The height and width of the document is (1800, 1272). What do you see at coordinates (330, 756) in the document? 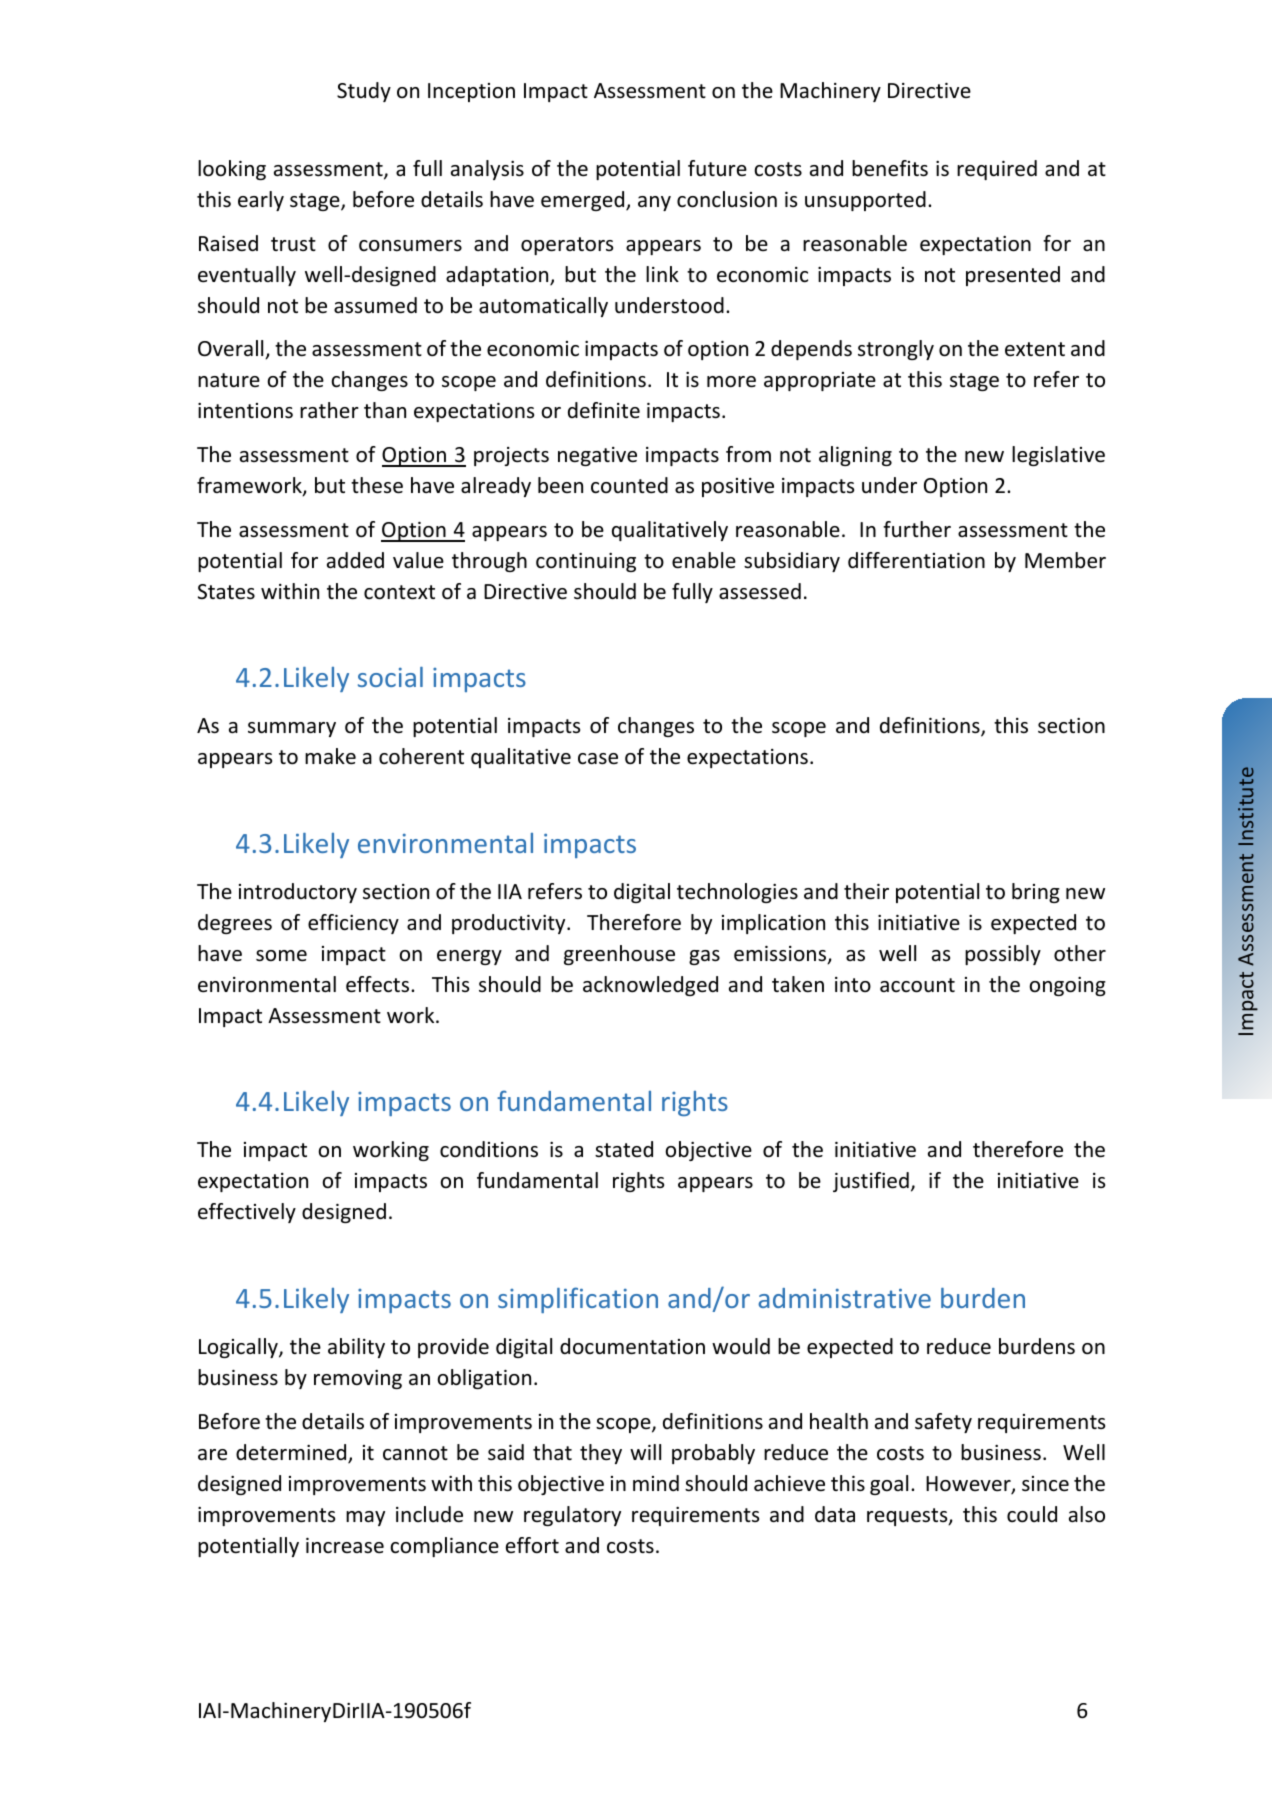
I see `make` at bounding box center [330, 756].
